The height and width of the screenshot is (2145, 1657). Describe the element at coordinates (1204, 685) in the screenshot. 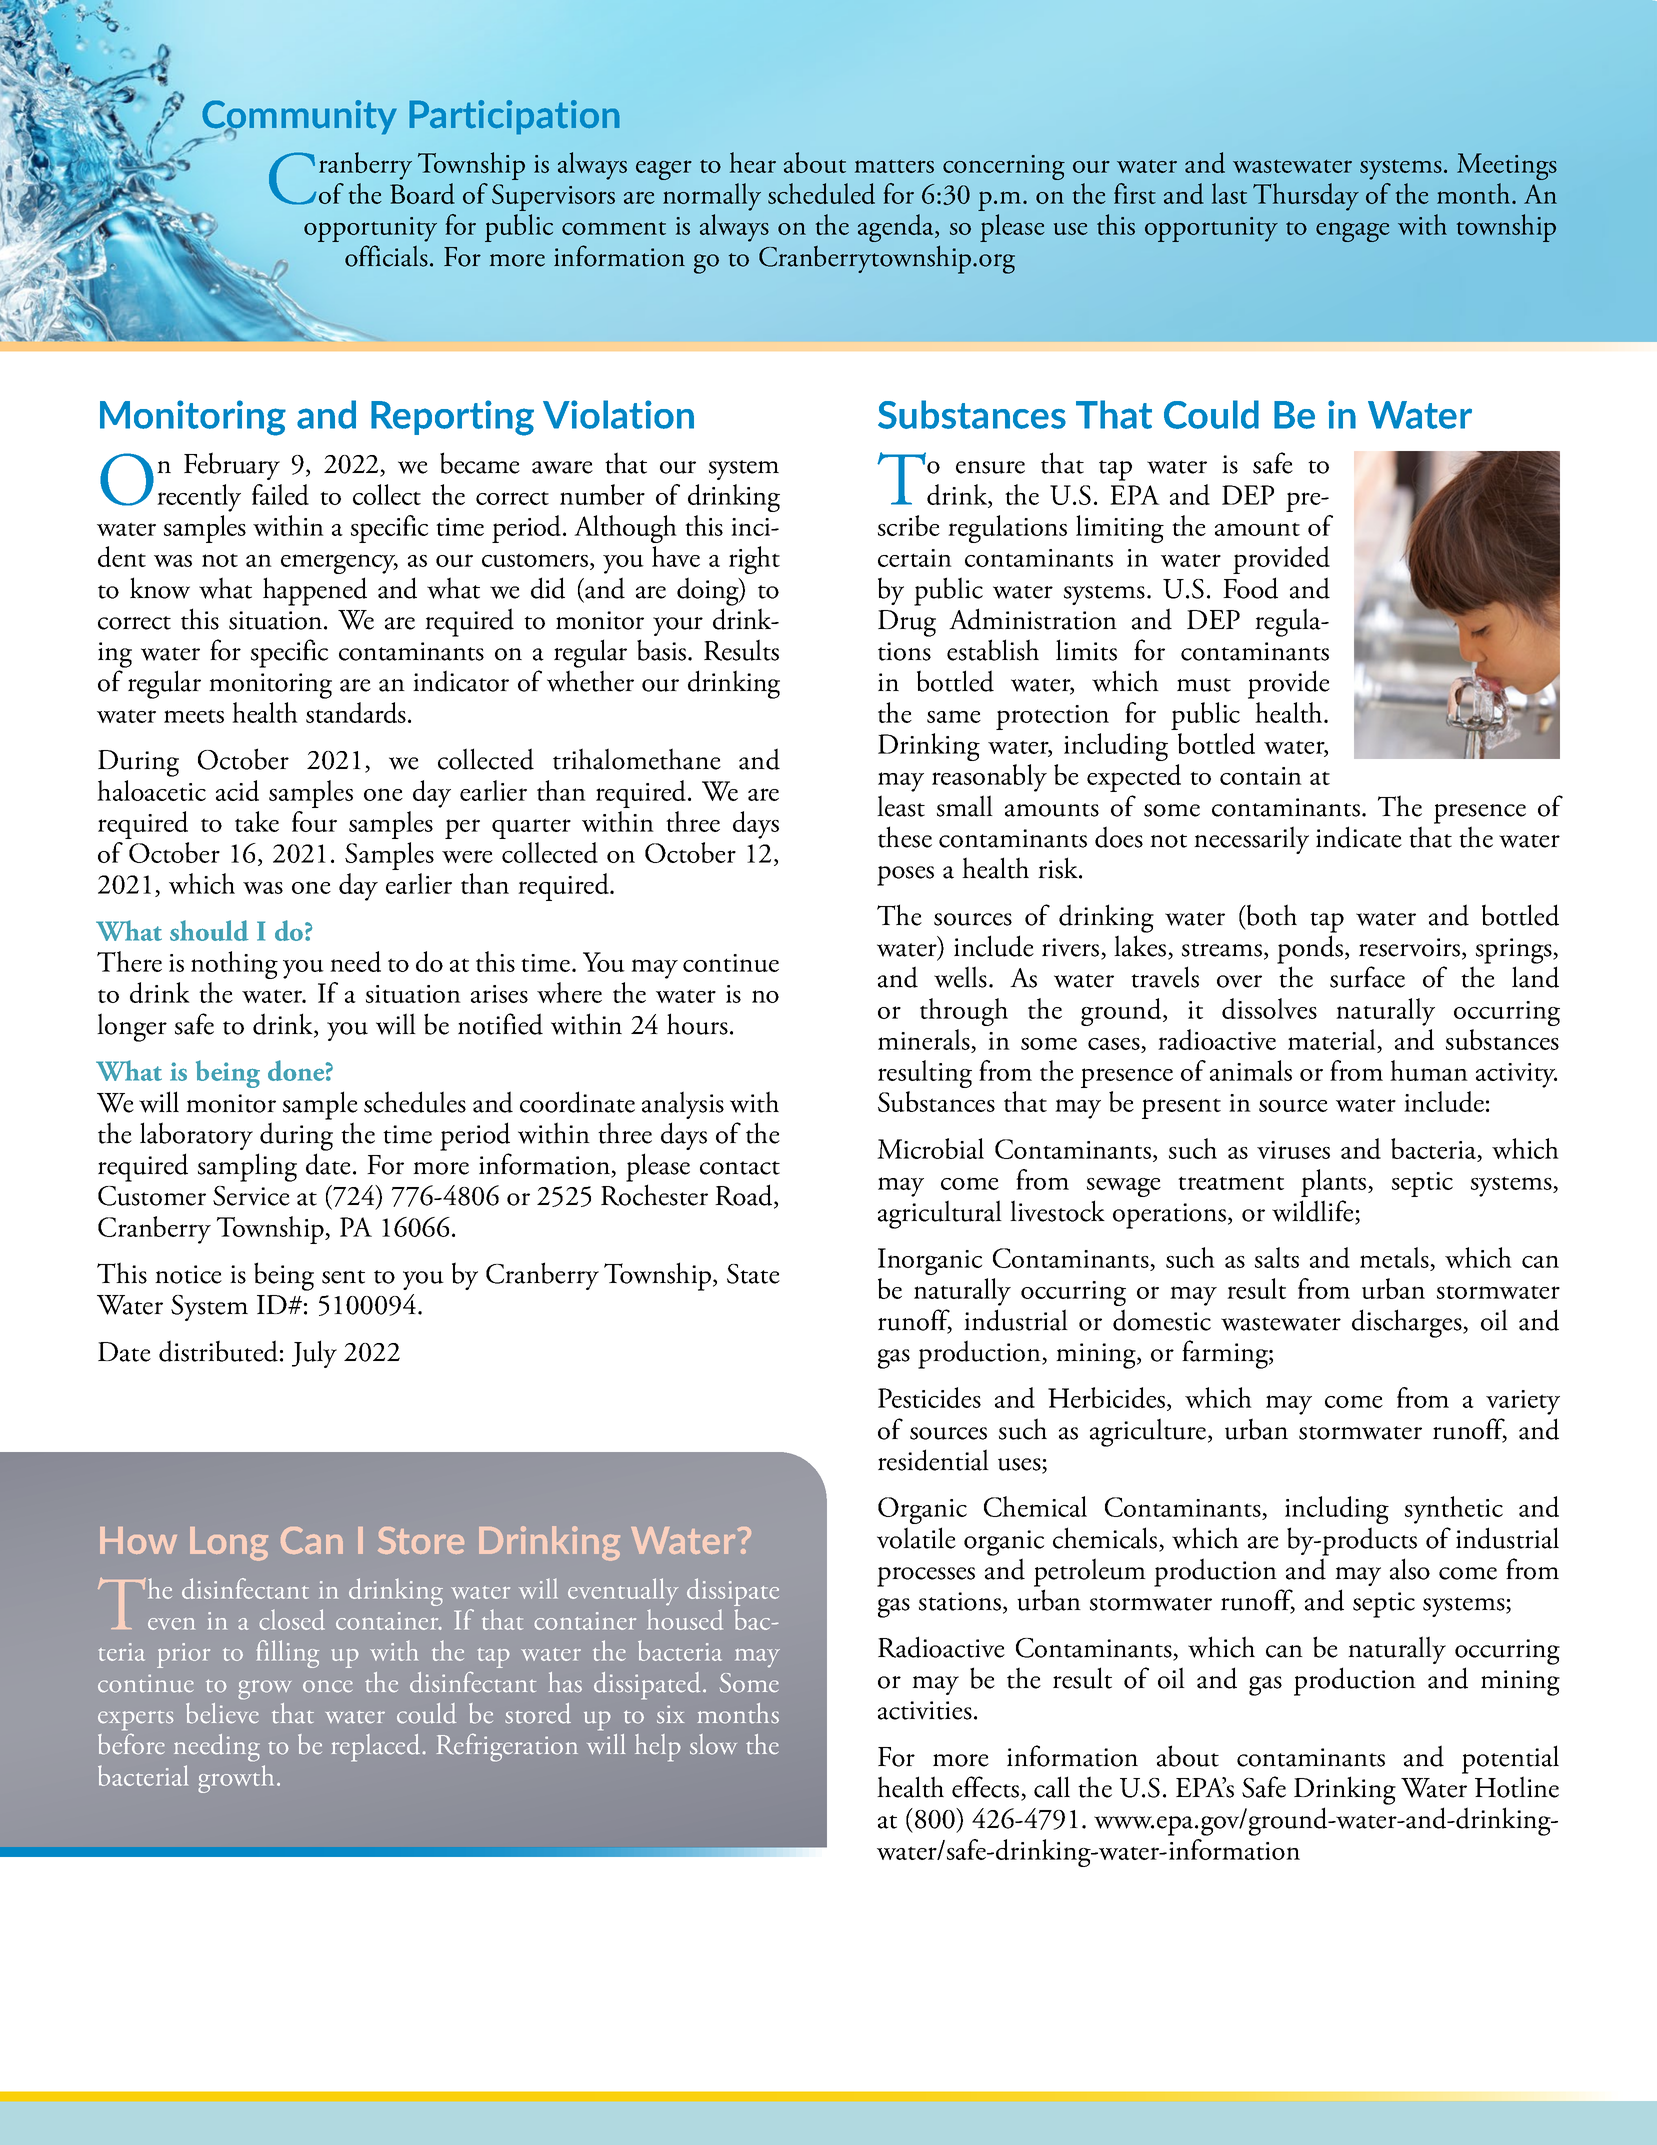

I see `must` at that location.
